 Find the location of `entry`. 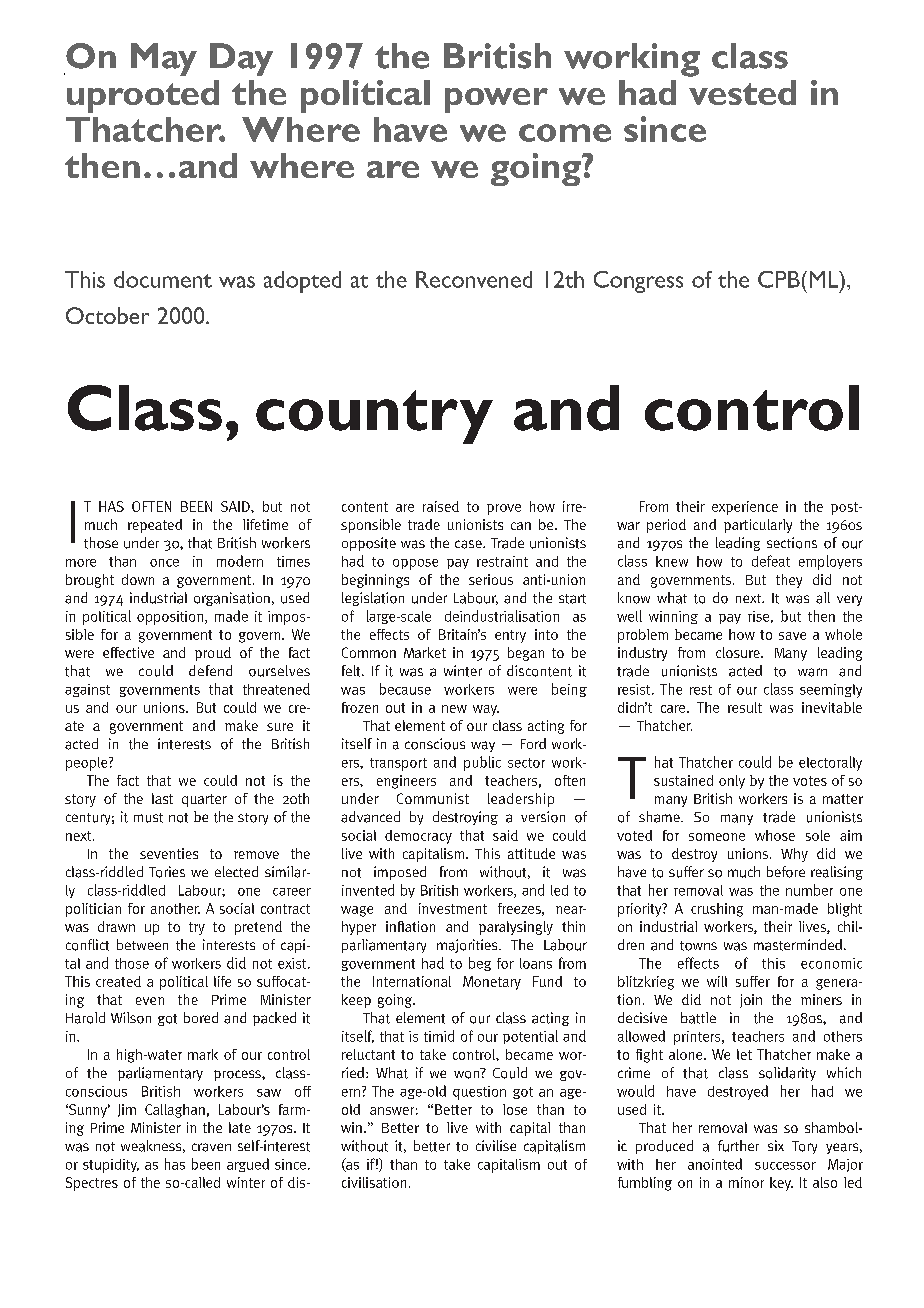

entry is located at coordinates (510, 636).
